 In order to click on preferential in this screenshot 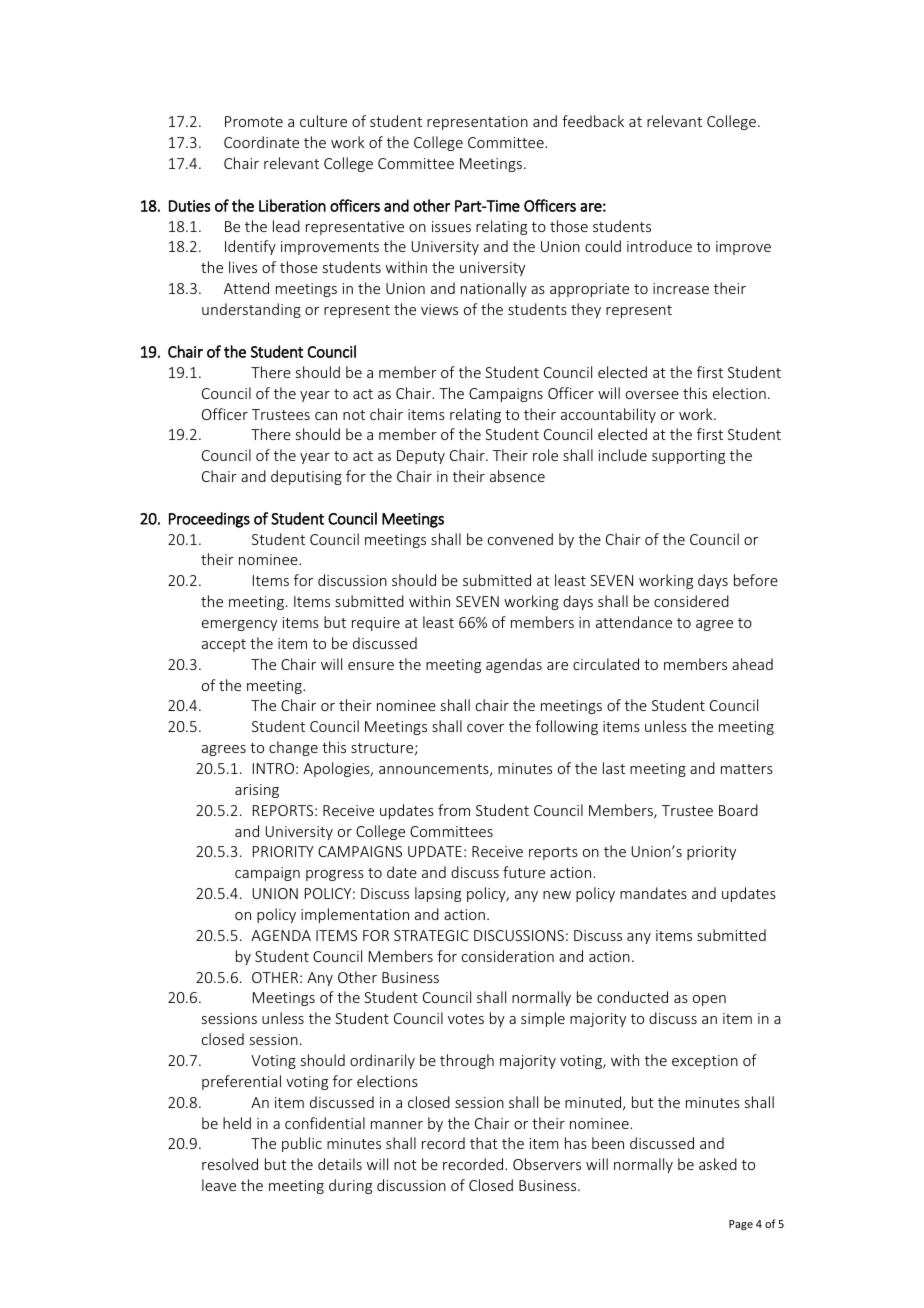, I will do `click(241, 1082)`.
